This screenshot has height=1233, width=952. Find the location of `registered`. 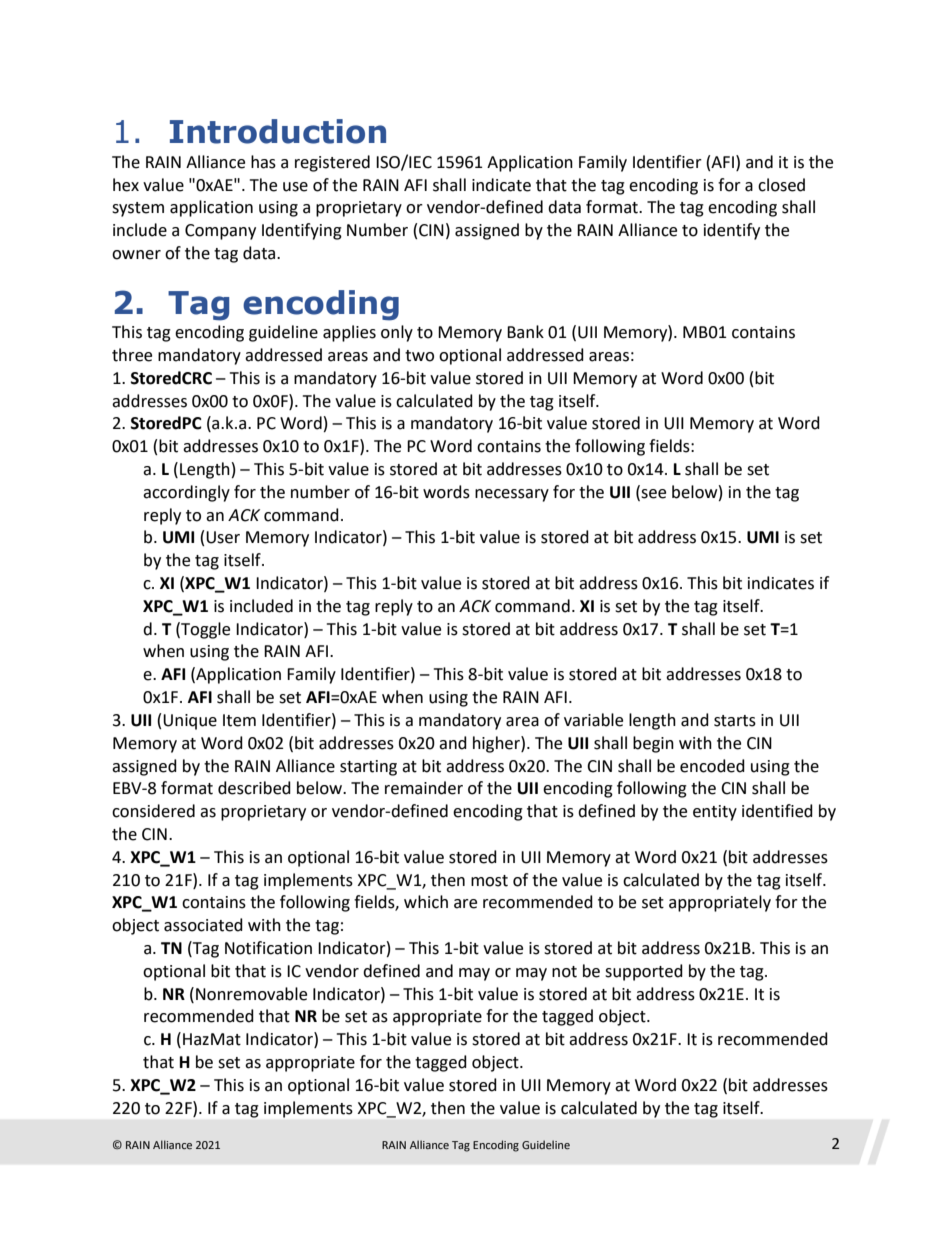

registered is located at coordinates (332, 163).
